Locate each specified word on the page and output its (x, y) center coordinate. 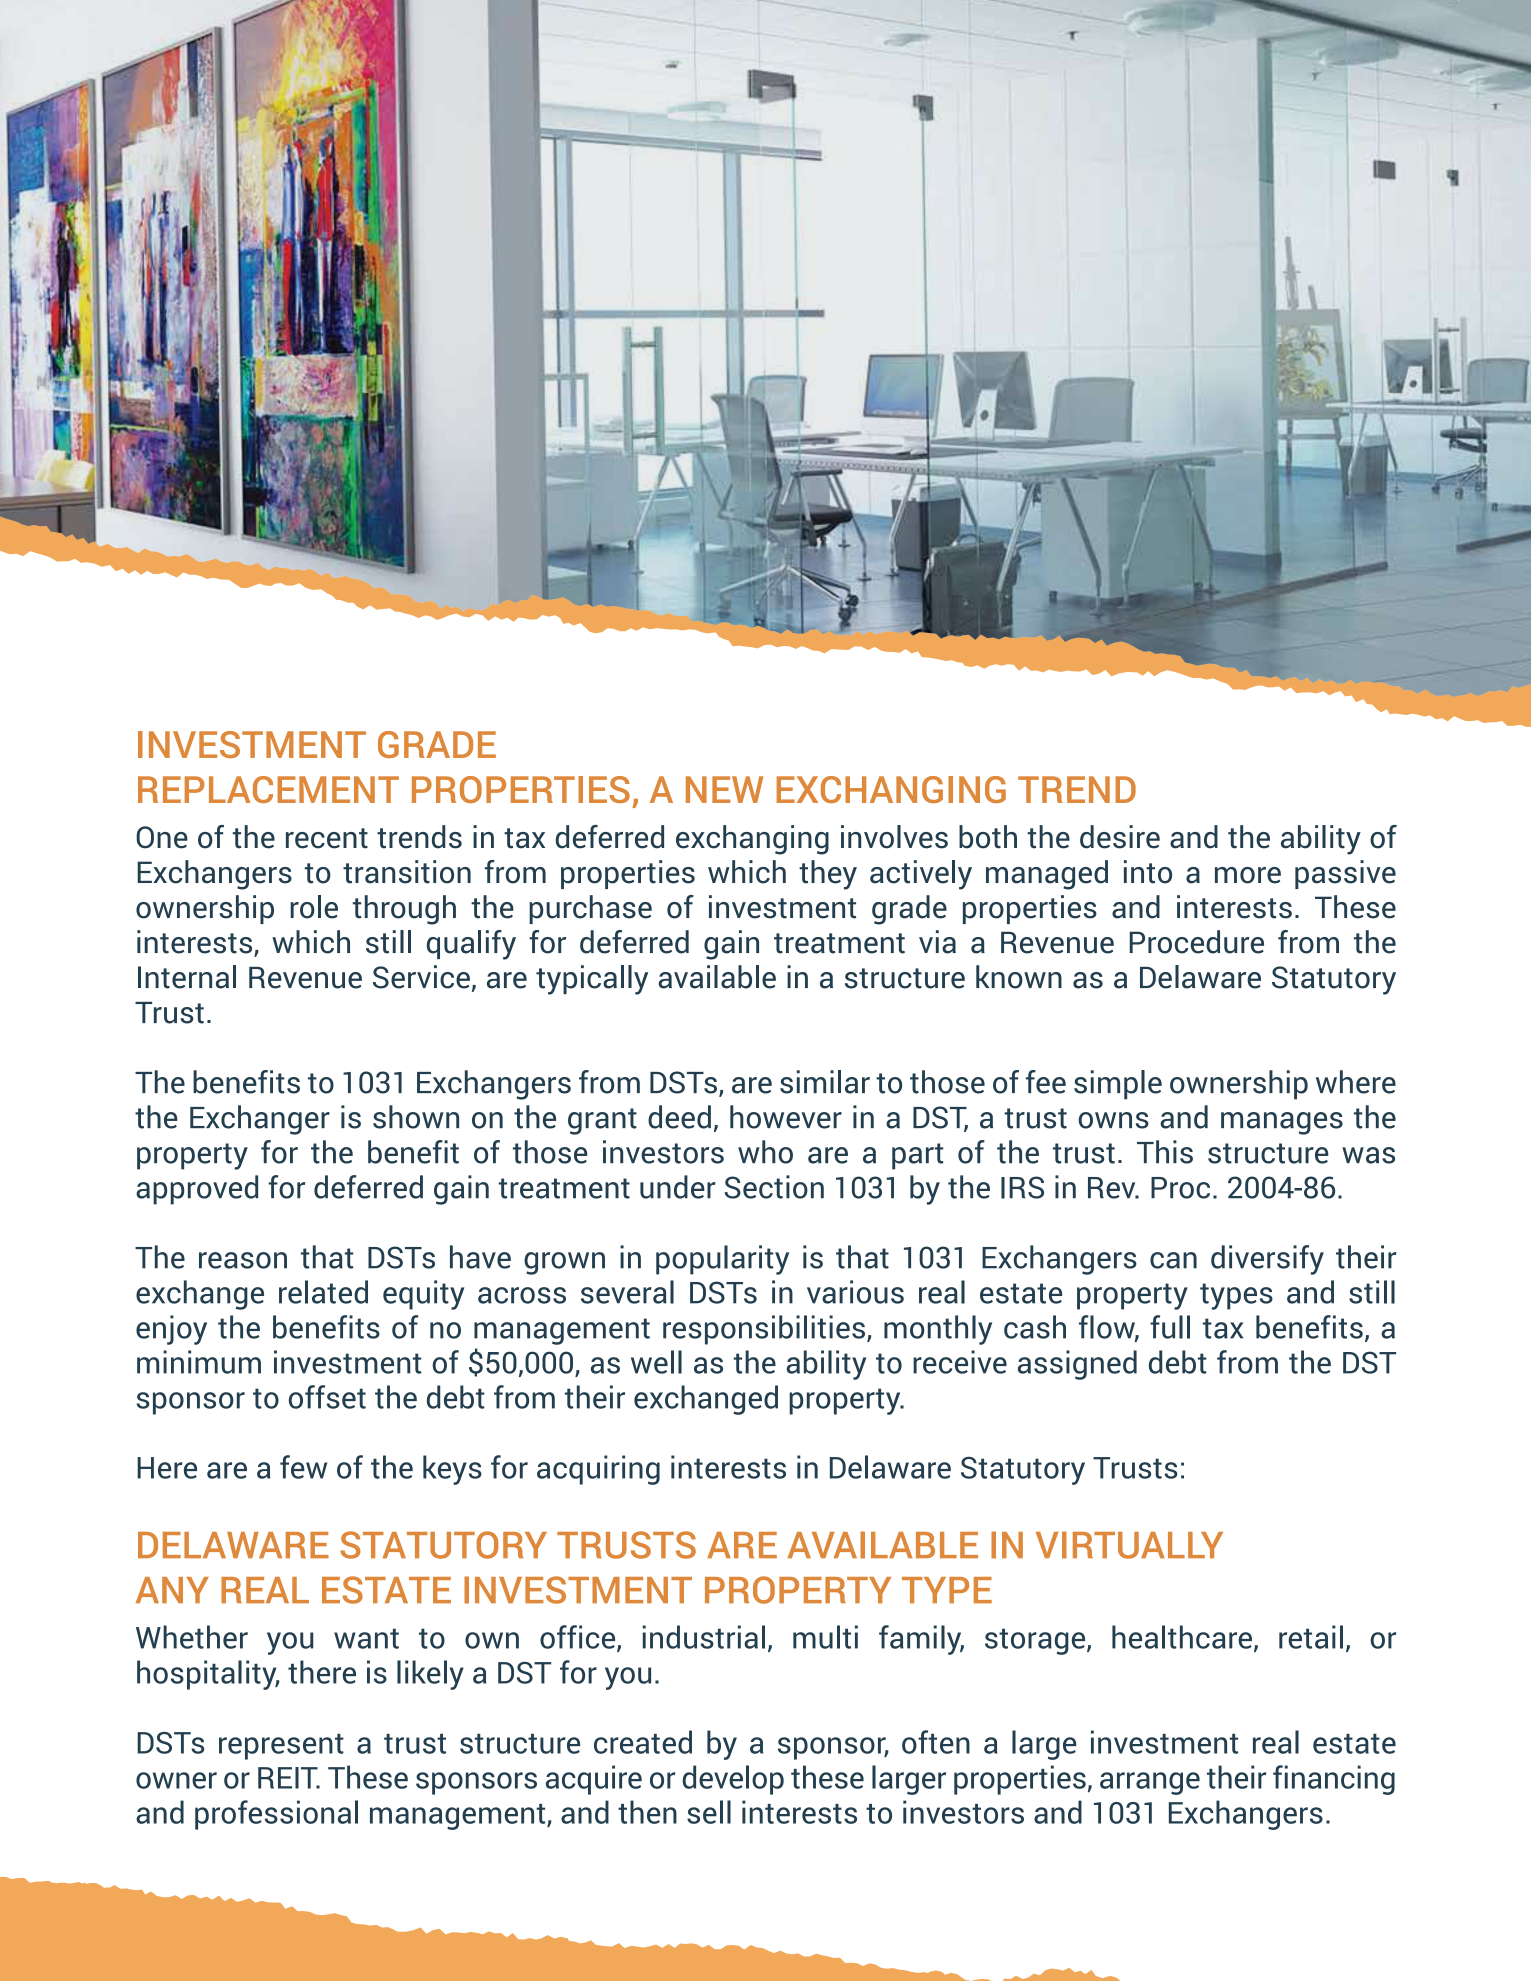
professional (276, 1815)
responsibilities (764, 1330)
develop (733, 1780)
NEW (724, 789)
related (323, 1292)
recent (327, 838)
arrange (1150, 1783)
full (1170, 1327)
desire (1120, 837)
